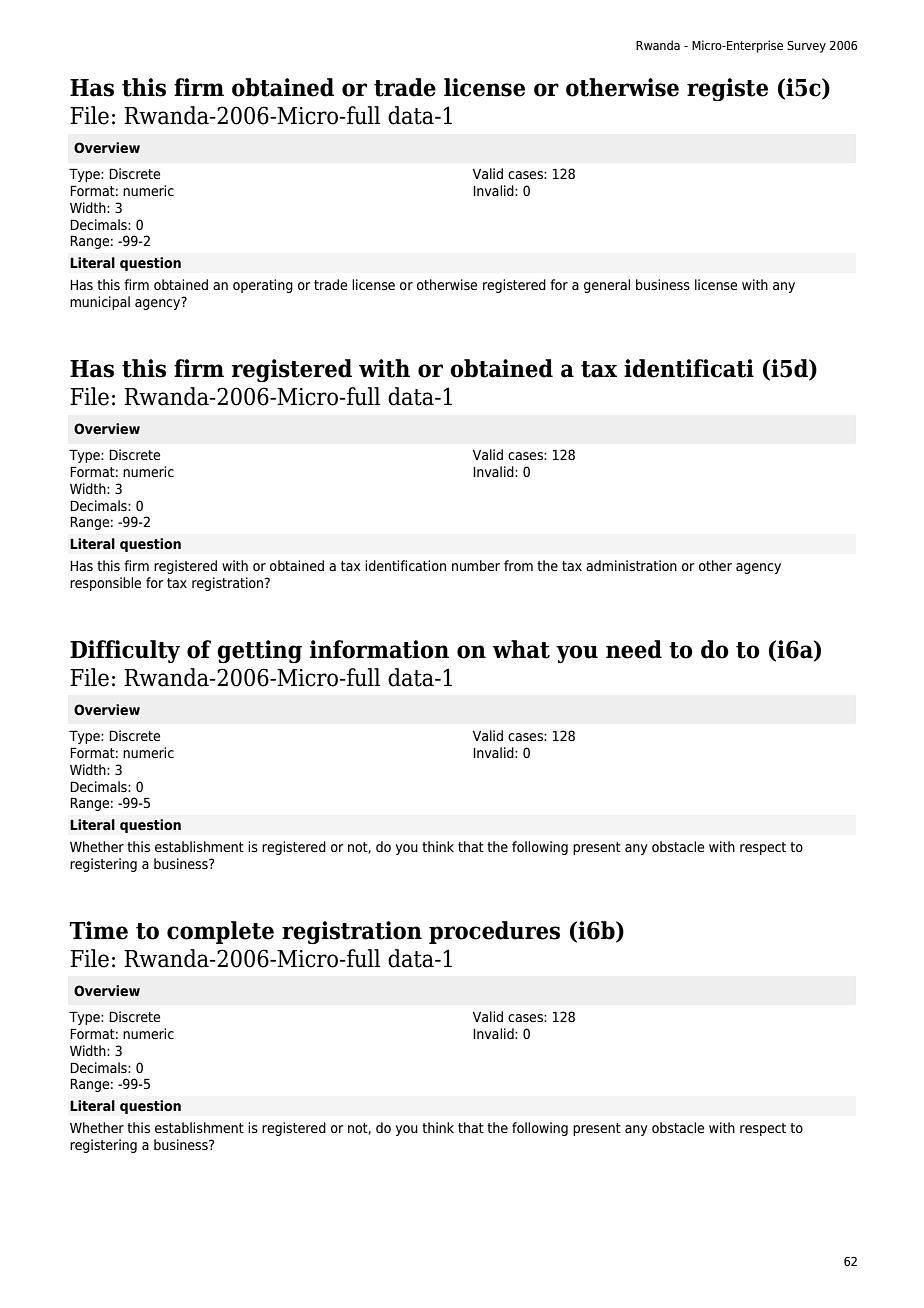  What do you see at coordinates (634, 649) in the screenshot?
I see `need` at bounding box center [634, 649].
